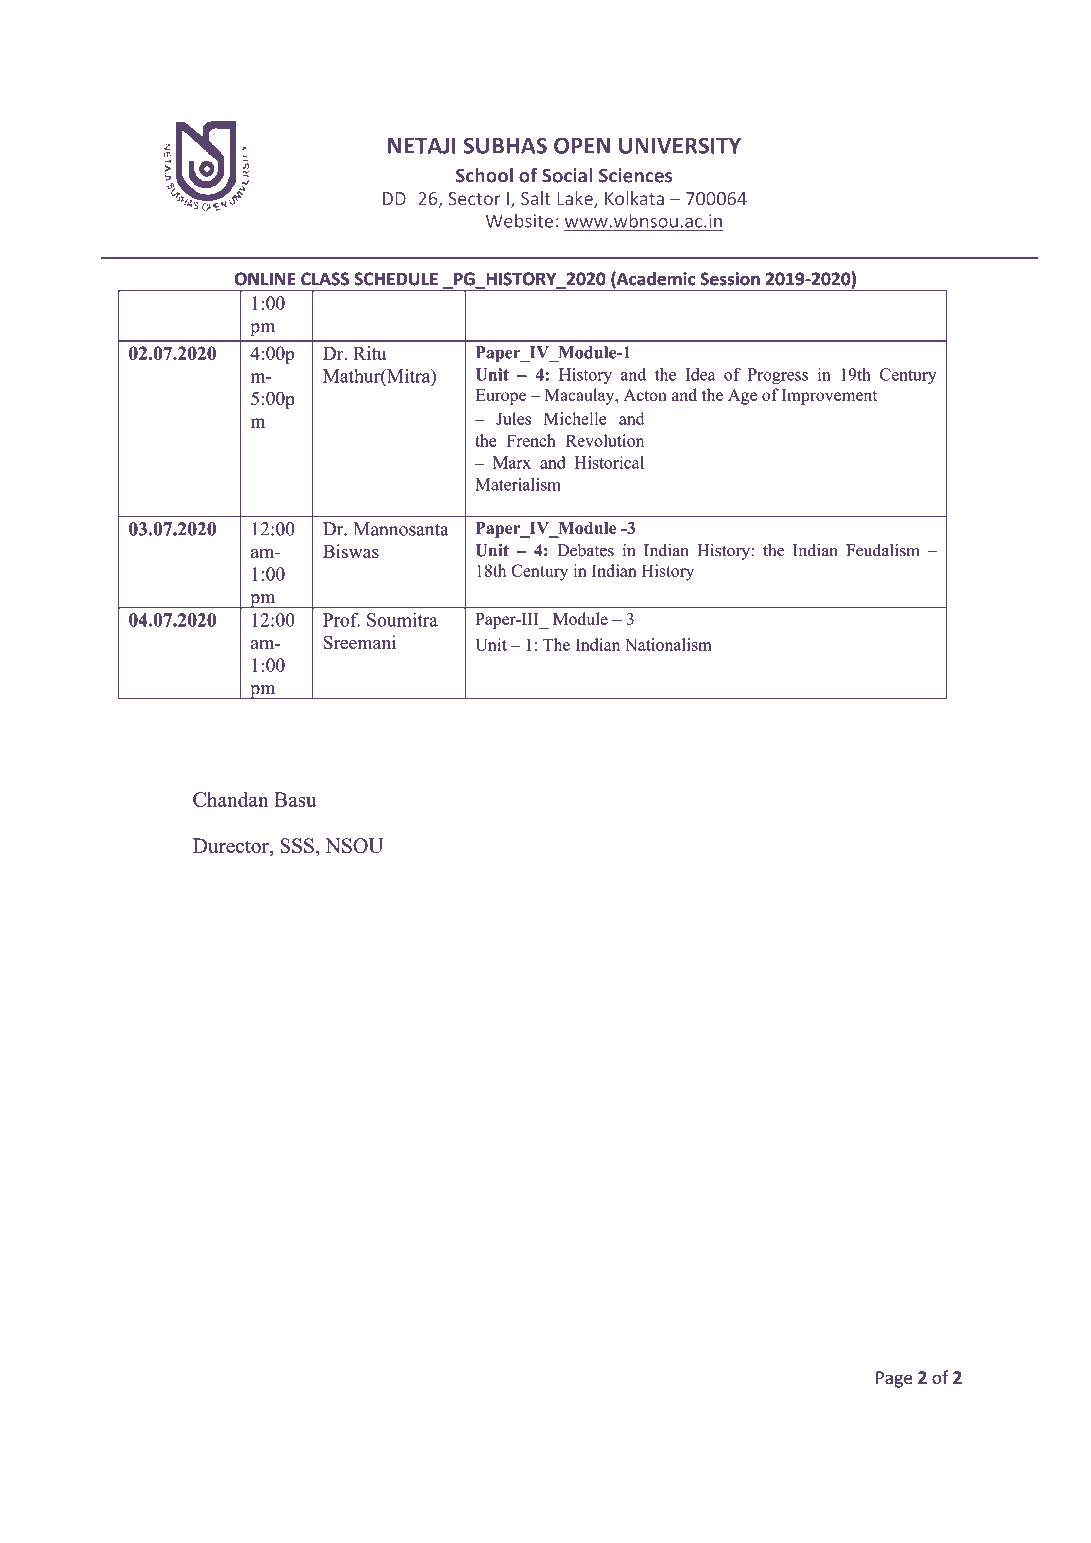  What do you see at coordinates (668, 644) in the screenshot?
I see `Nationalism` at bounding box center [668, 644].
